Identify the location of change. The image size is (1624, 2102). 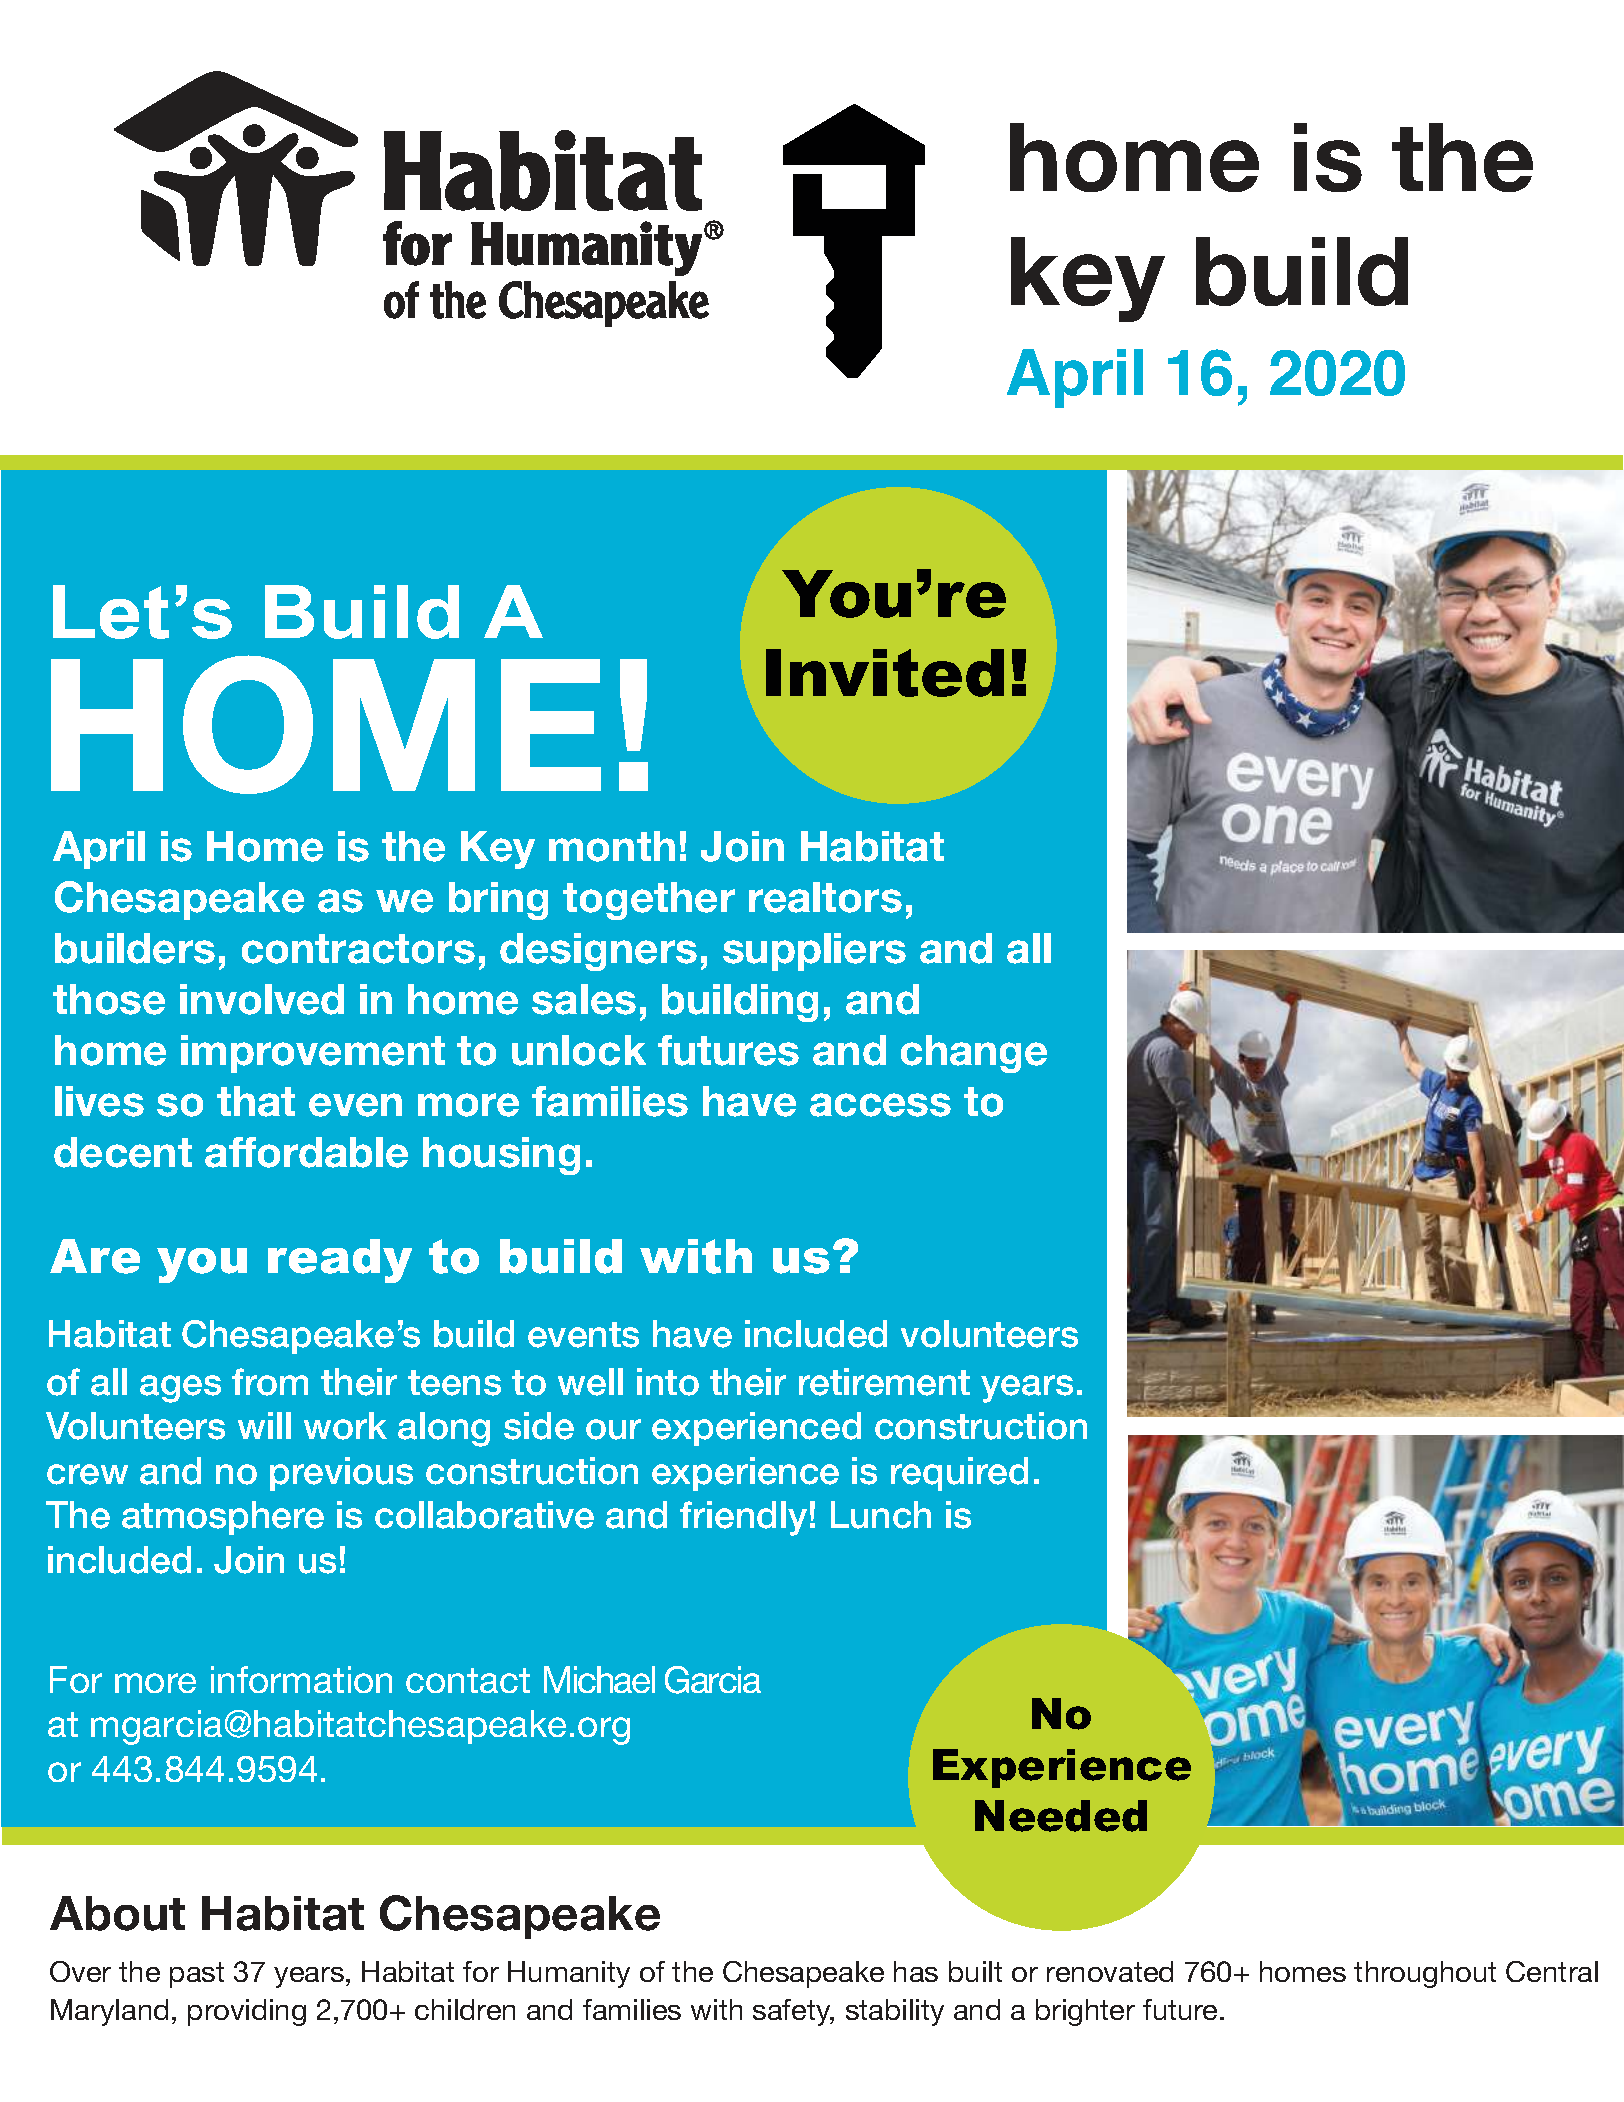
(974, 1054).
